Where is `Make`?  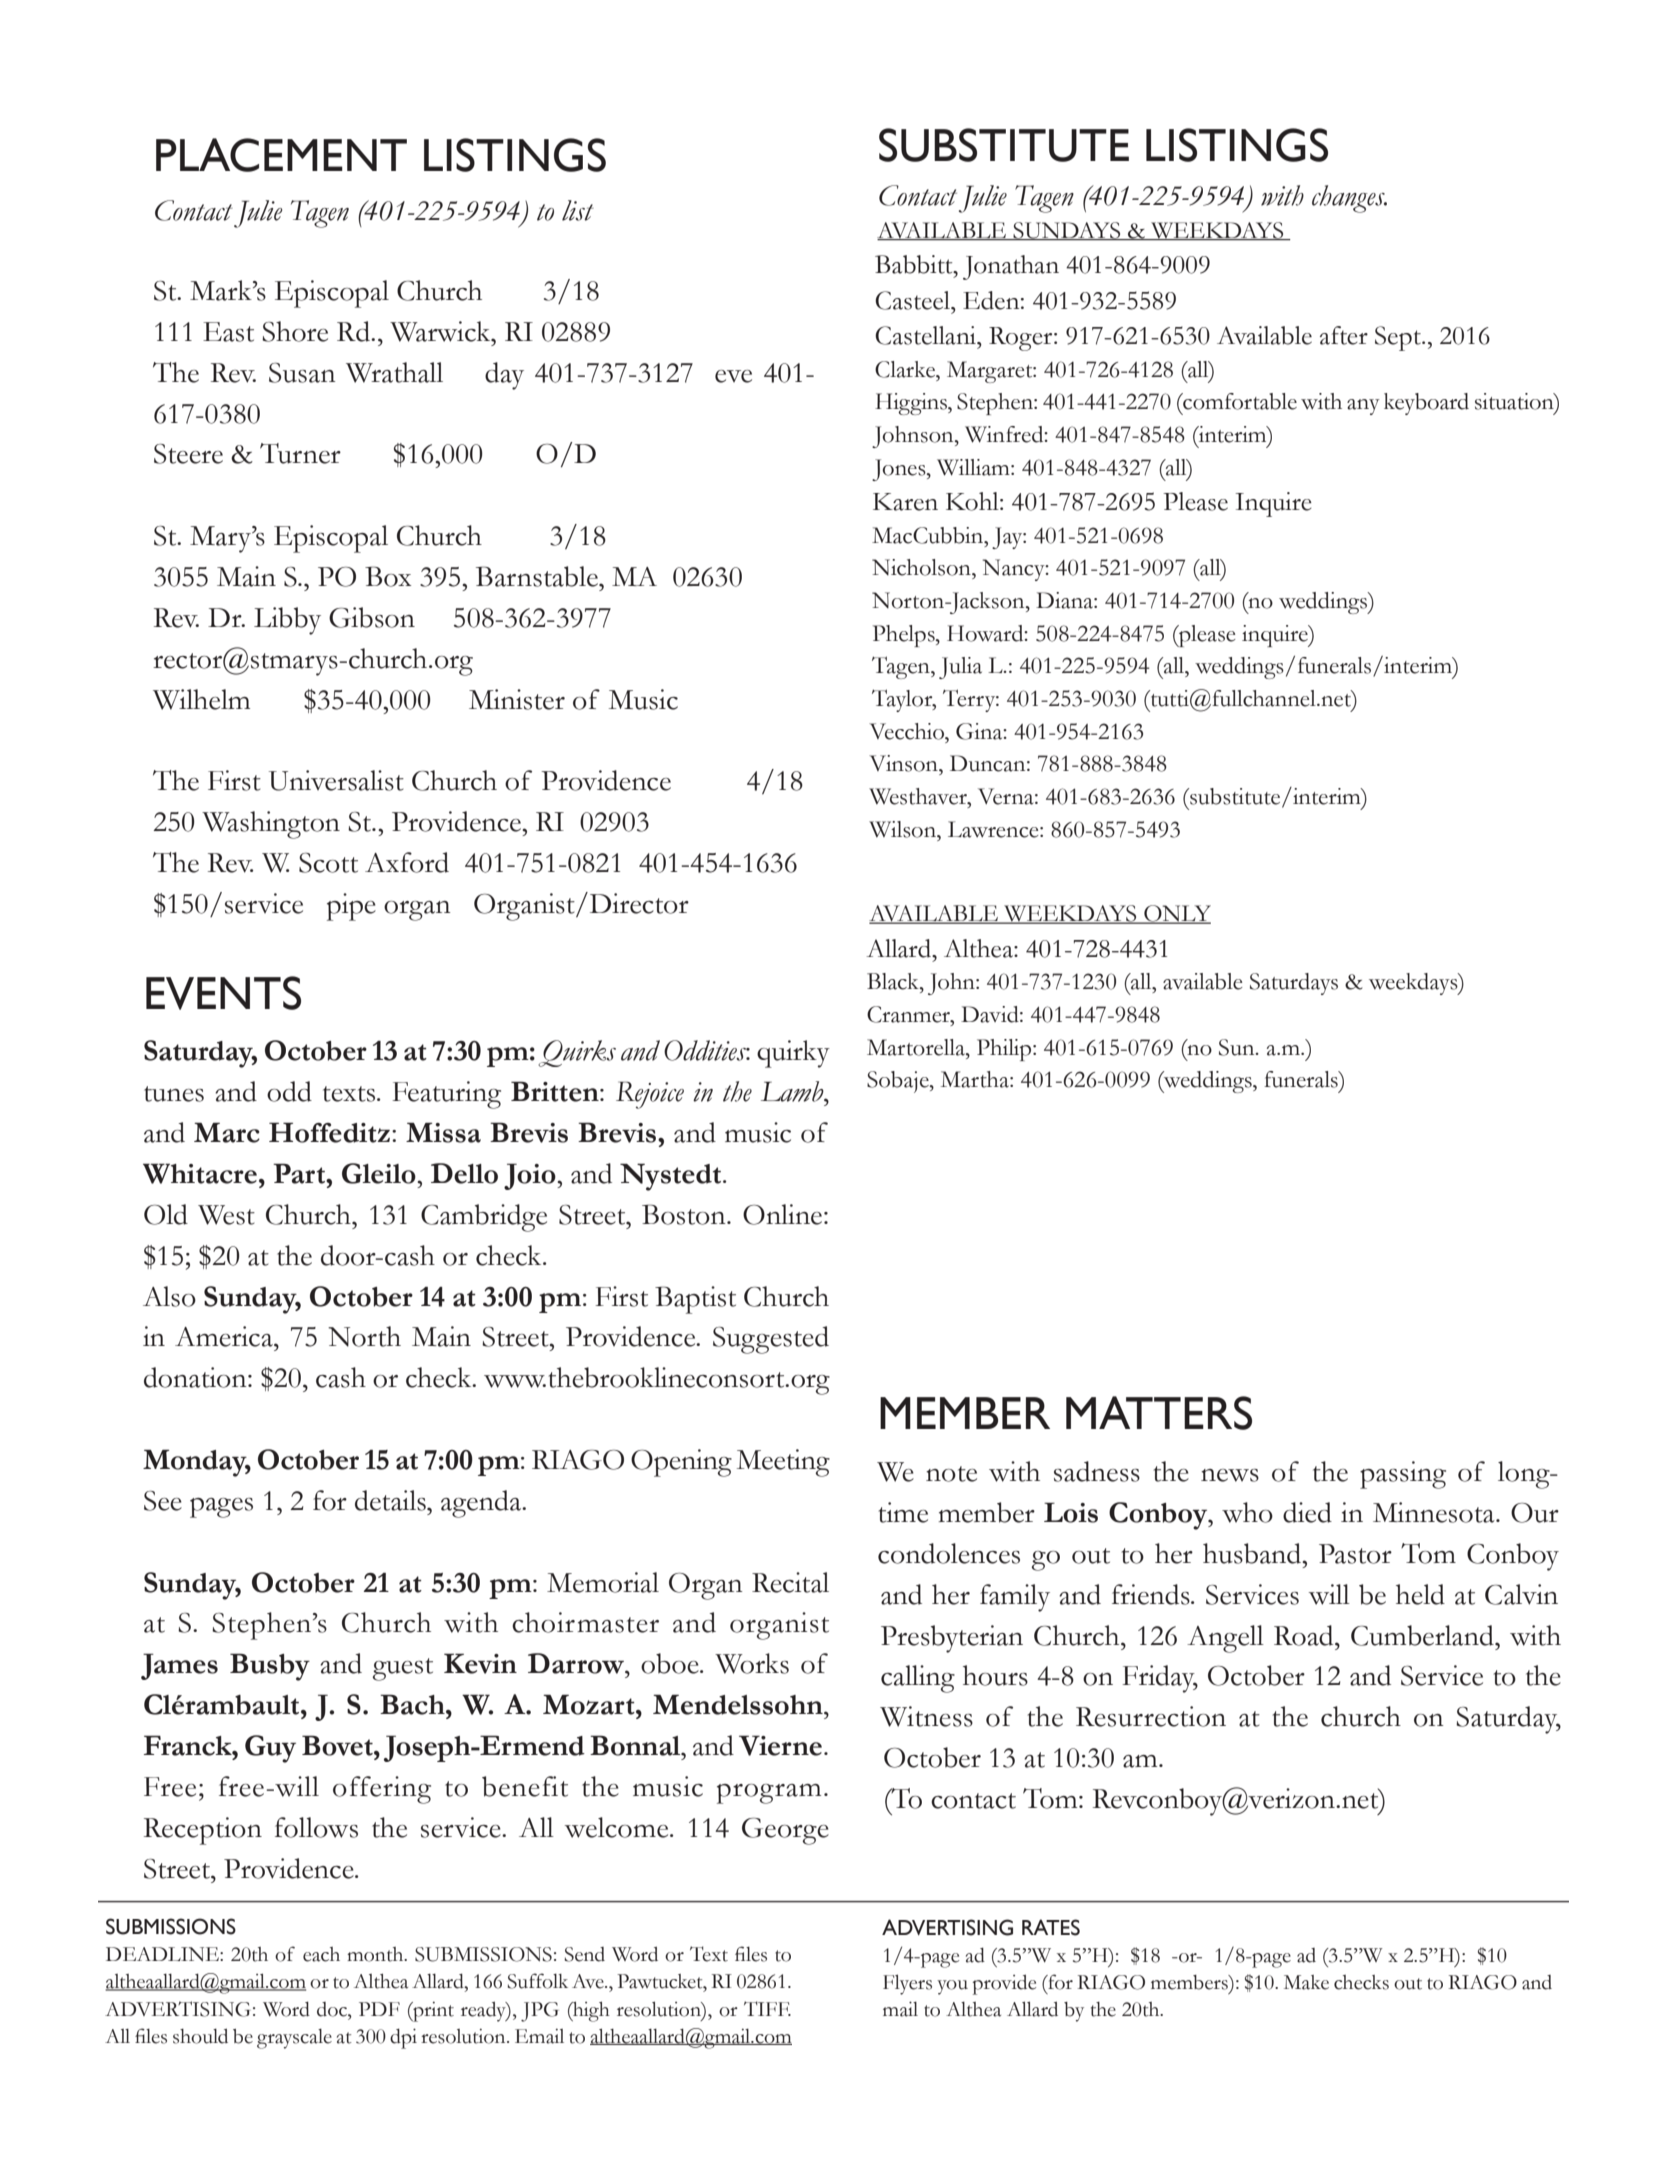
Make is located at coordinates (1306, 1982).
